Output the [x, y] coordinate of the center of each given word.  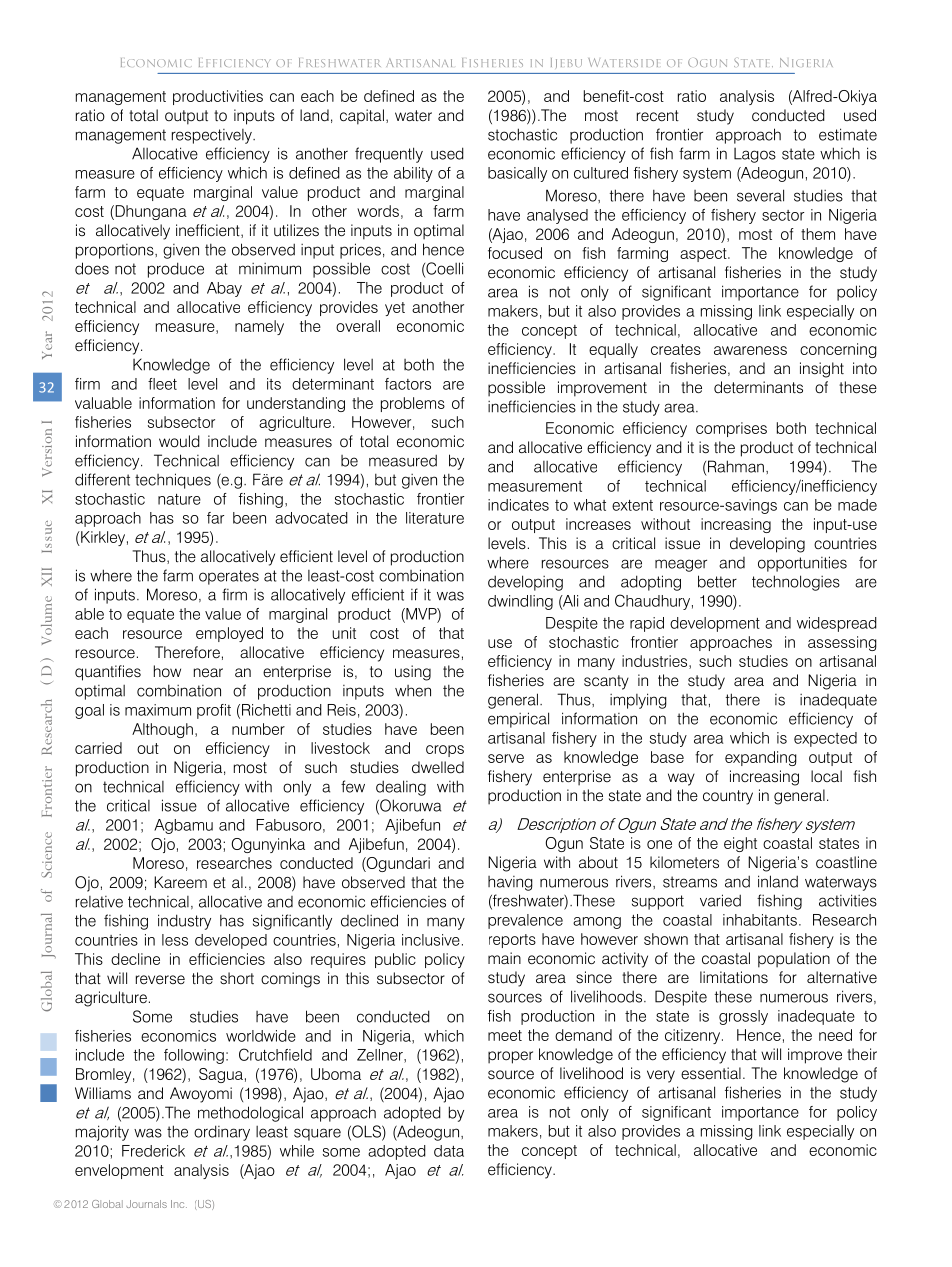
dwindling [520, 602]
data [449, 1151]
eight [740, 844]
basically [517, 174]
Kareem [180, 882]
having [510, 883]
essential [711, 1073]
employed [229, 634]
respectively [213, 136]
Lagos [755, 155]
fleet [162, 384]
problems [413, 404]
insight [822, 370]
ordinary [222, 1133]
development [715, 624]
